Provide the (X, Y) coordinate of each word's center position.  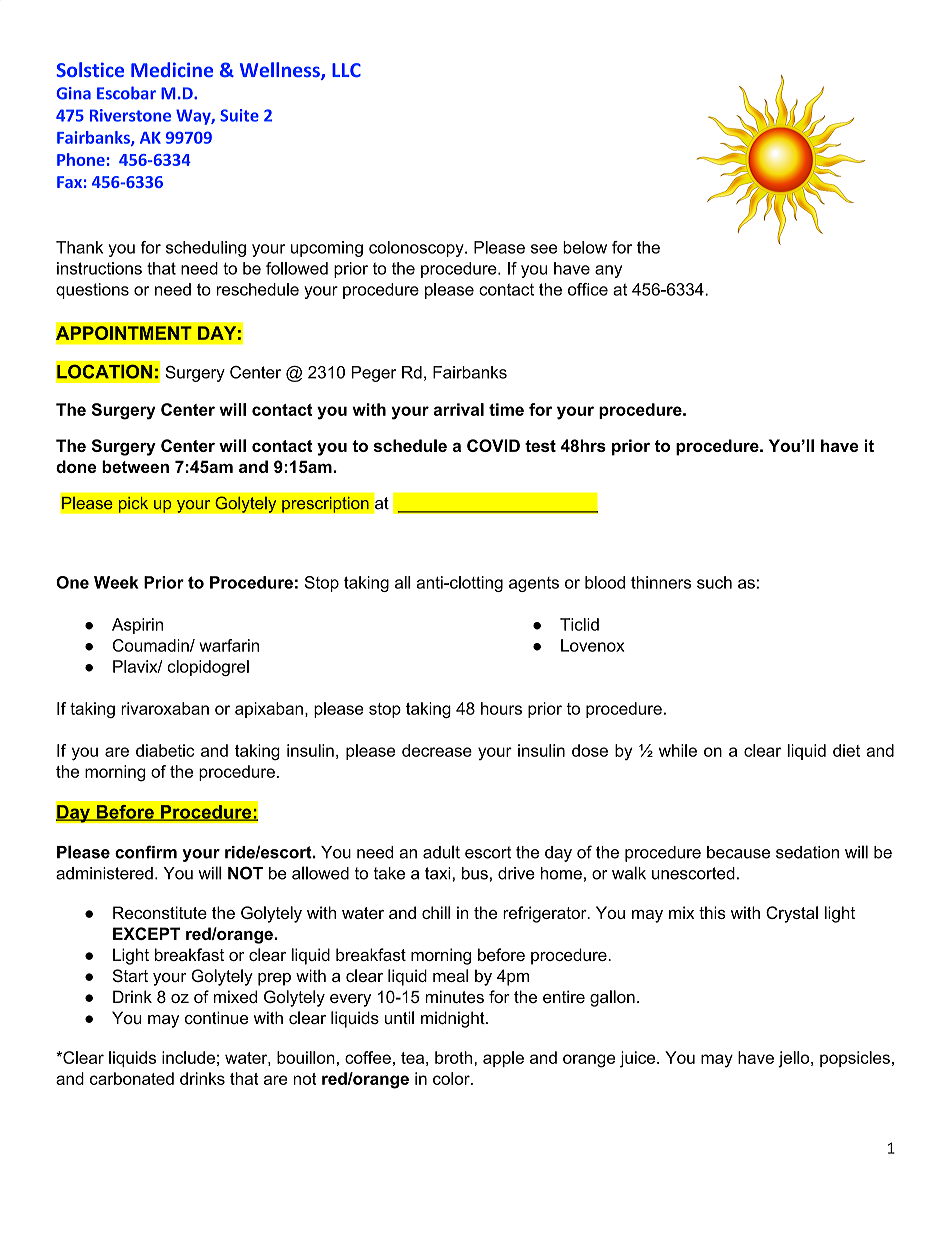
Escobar (126, 93)
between (135, 466)
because (738, 852)
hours (501, 708)
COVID (493, 445)
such (714, 582)
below (585, 247)
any (608, 271)
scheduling (206, 249)
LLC (346, 70)
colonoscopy (417, 249)
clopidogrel (208, 668)
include (188, 1057)
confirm (146, 852)
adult (441, 852)
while (678, 750)
